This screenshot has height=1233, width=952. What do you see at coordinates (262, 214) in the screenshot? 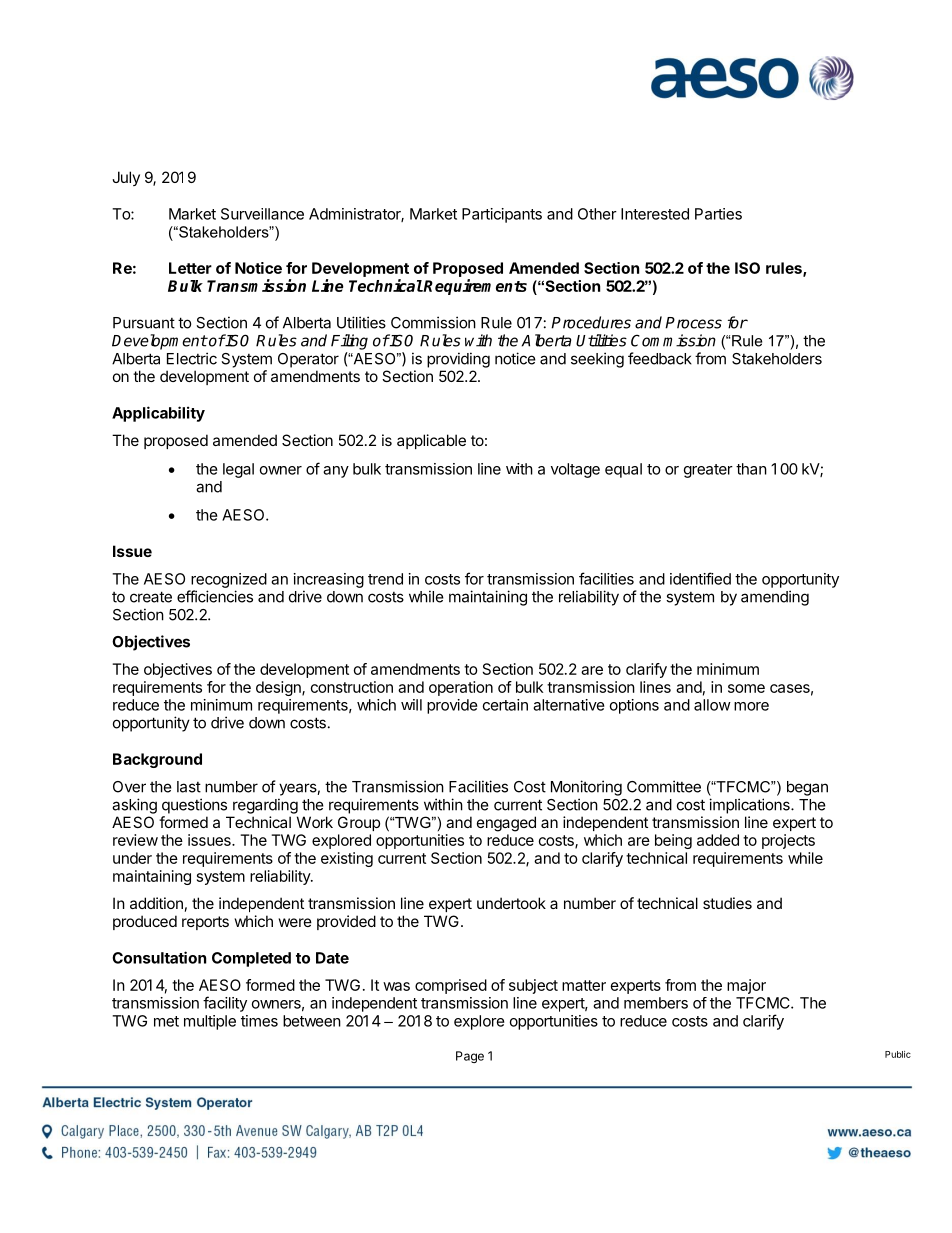
I see `Surveillance` at bounding box center [262, 214].
